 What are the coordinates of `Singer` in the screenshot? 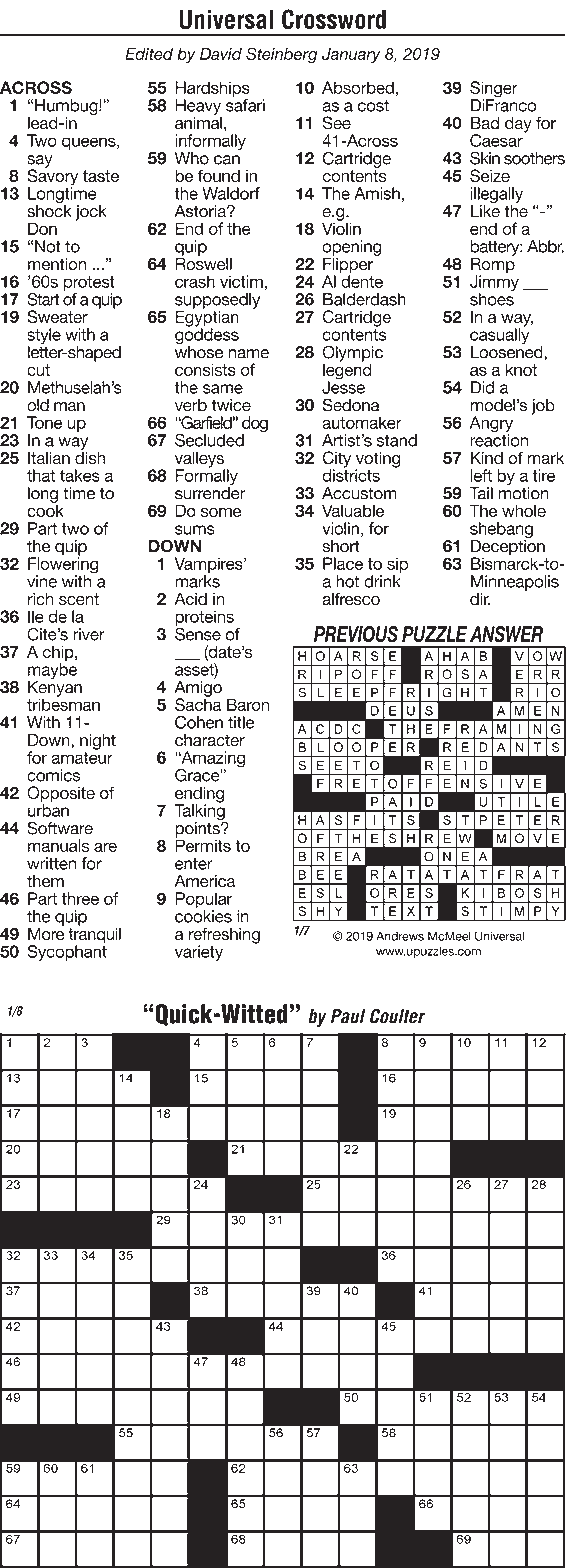 It's located at (494, 90).
